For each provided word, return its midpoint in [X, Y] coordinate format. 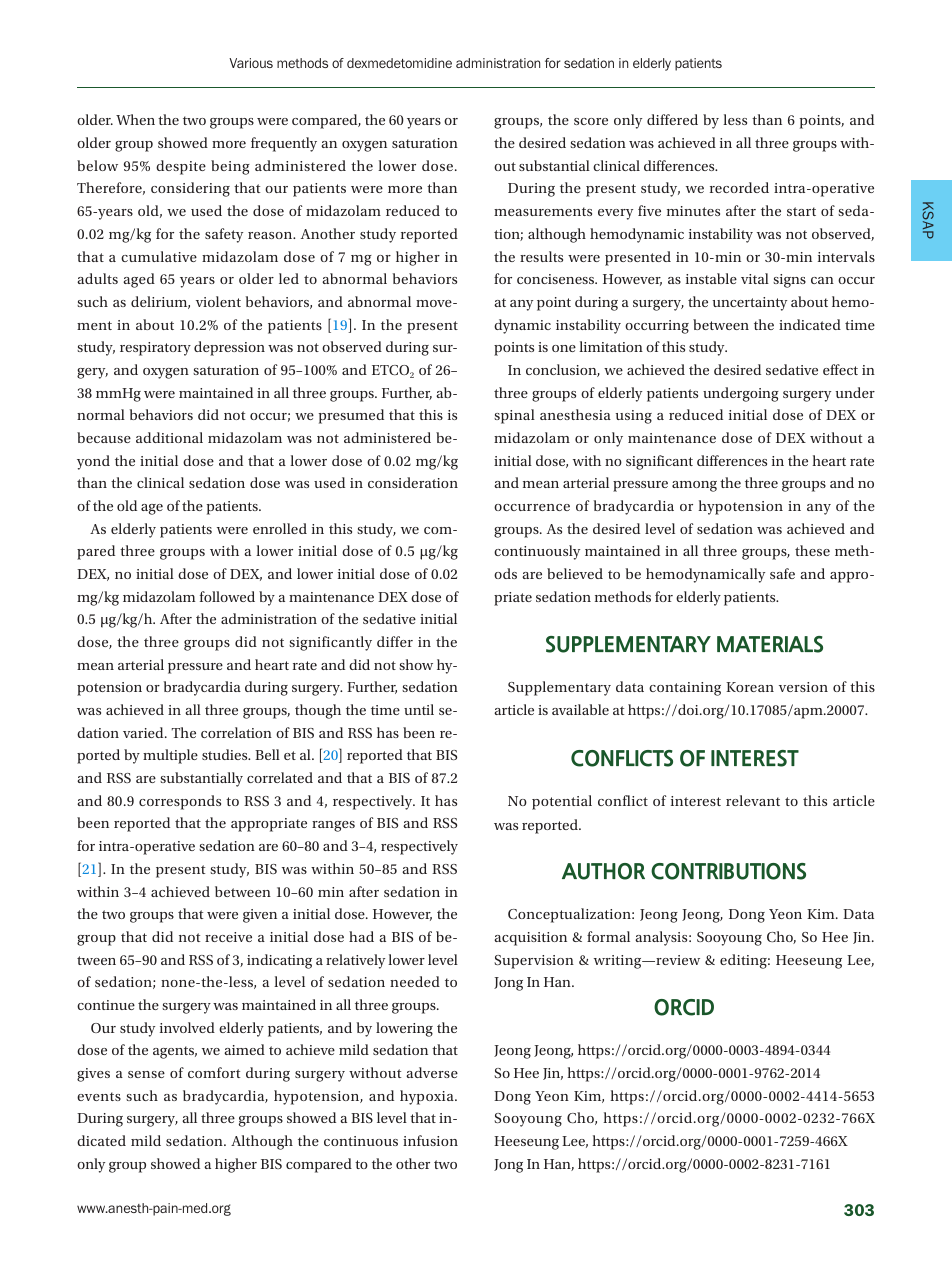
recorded [739, 187]
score [591, 121]
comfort [214, 1072]
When [135, 119]
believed [575, 573]
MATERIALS [770, 644]
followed [227, 596]
